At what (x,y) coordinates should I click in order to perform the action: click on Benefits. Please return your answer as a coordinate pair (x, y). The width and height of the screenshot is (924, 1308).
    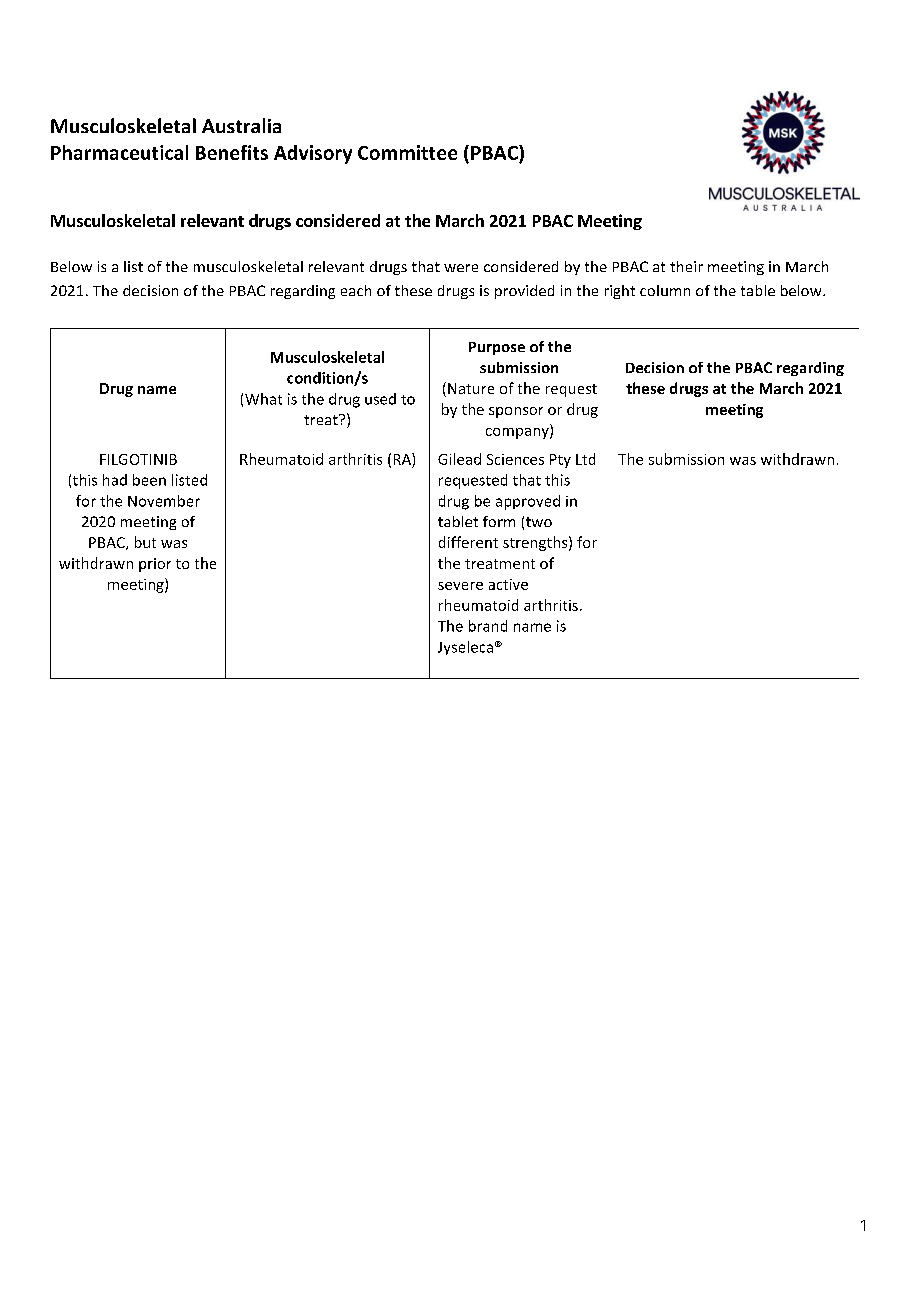
    Looking at the image, I should click on (232, 152).
